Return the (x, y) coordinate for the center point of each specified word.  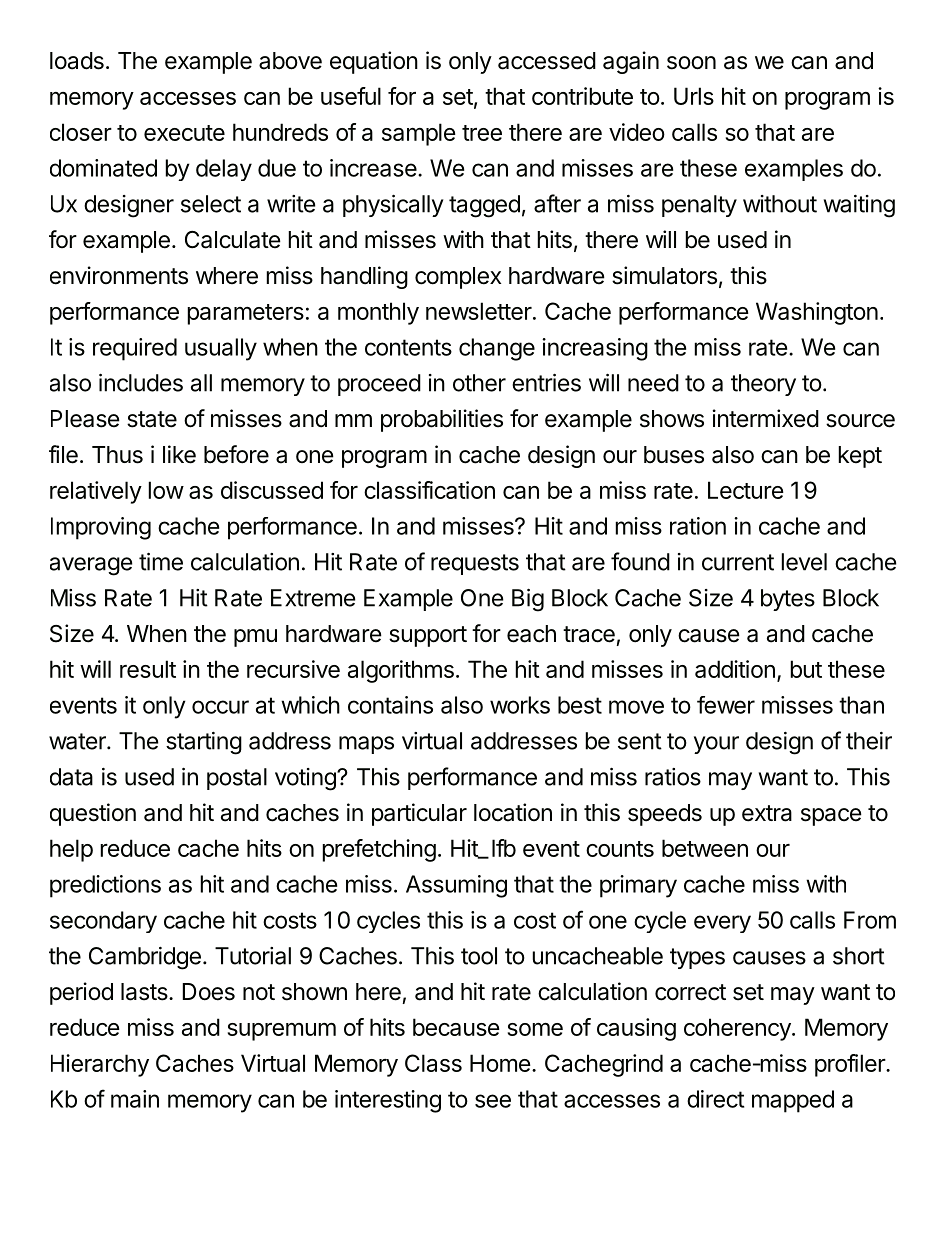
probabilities (442, 420)
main (135, 1099)
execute (184, 133)
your (716, 745)
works (520, 705)
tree (482, 133)
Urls (694, 96)
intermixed (766, 418)
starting (204, 743)
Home (500, 1063)
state (152, 419)
